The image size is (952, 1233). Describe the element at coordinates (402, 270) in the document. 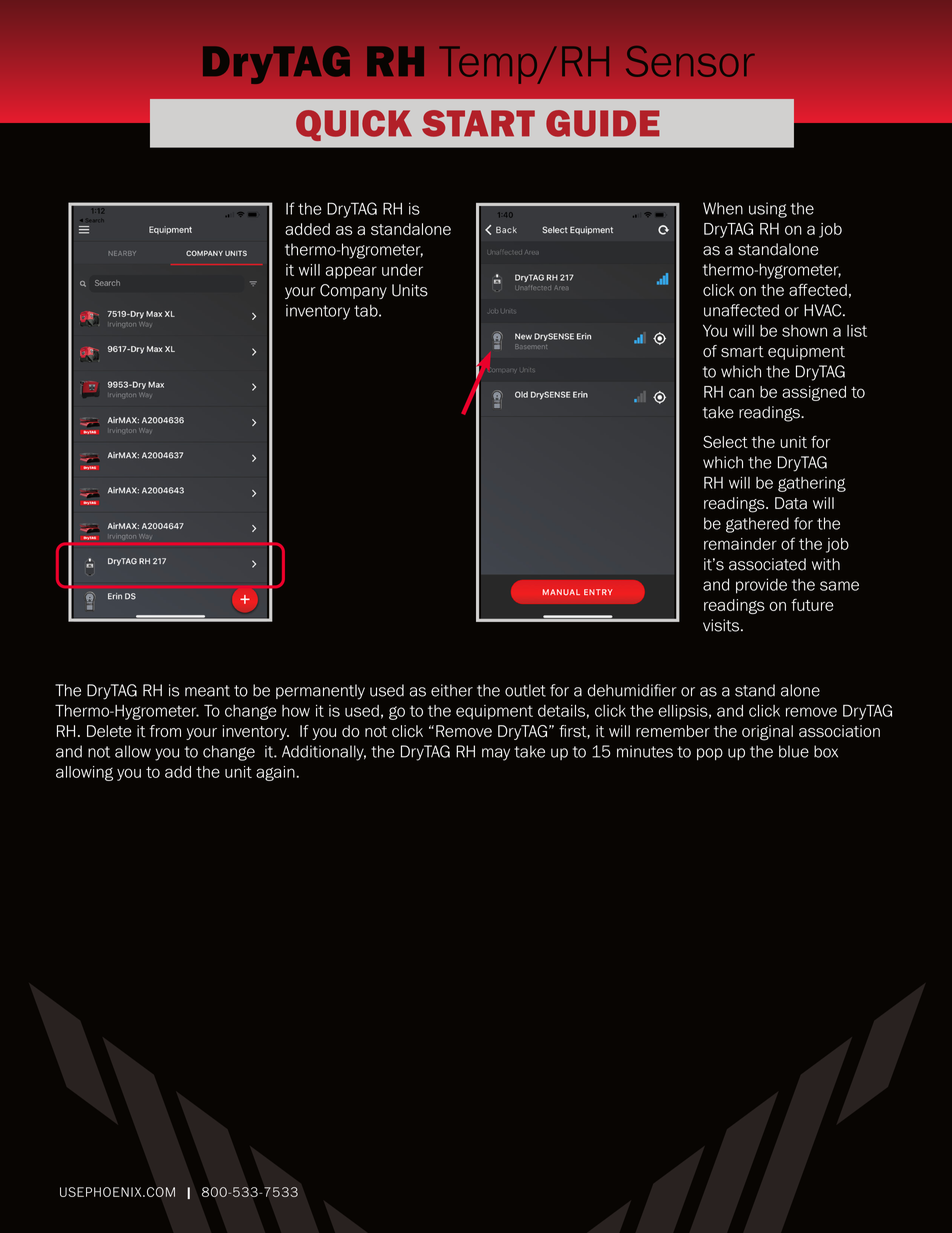

I see `under` at that location.
